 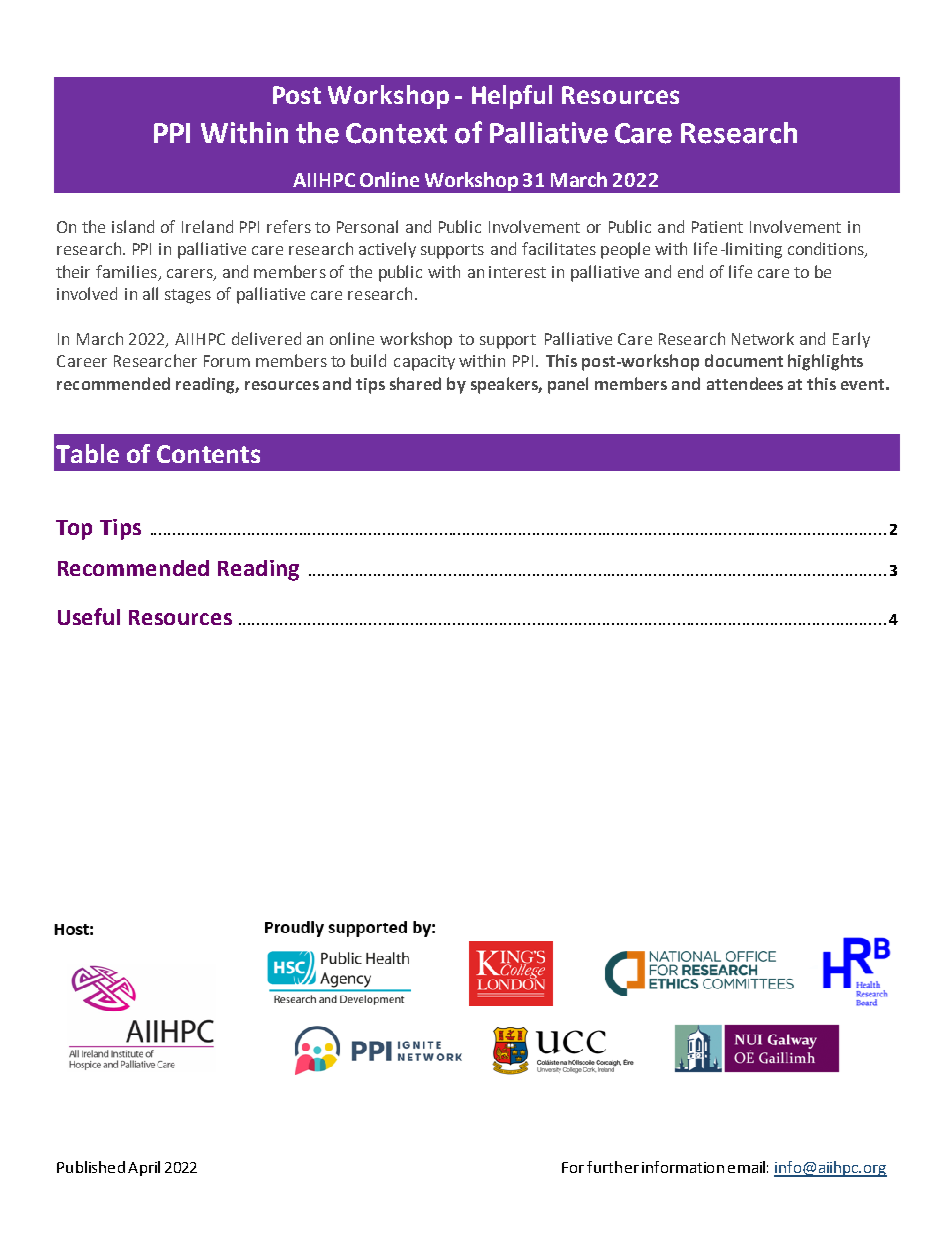 What do you see at coordinates (717, 227) in the screenshot?
I see `Patient` at bounding box center [717, 227].
